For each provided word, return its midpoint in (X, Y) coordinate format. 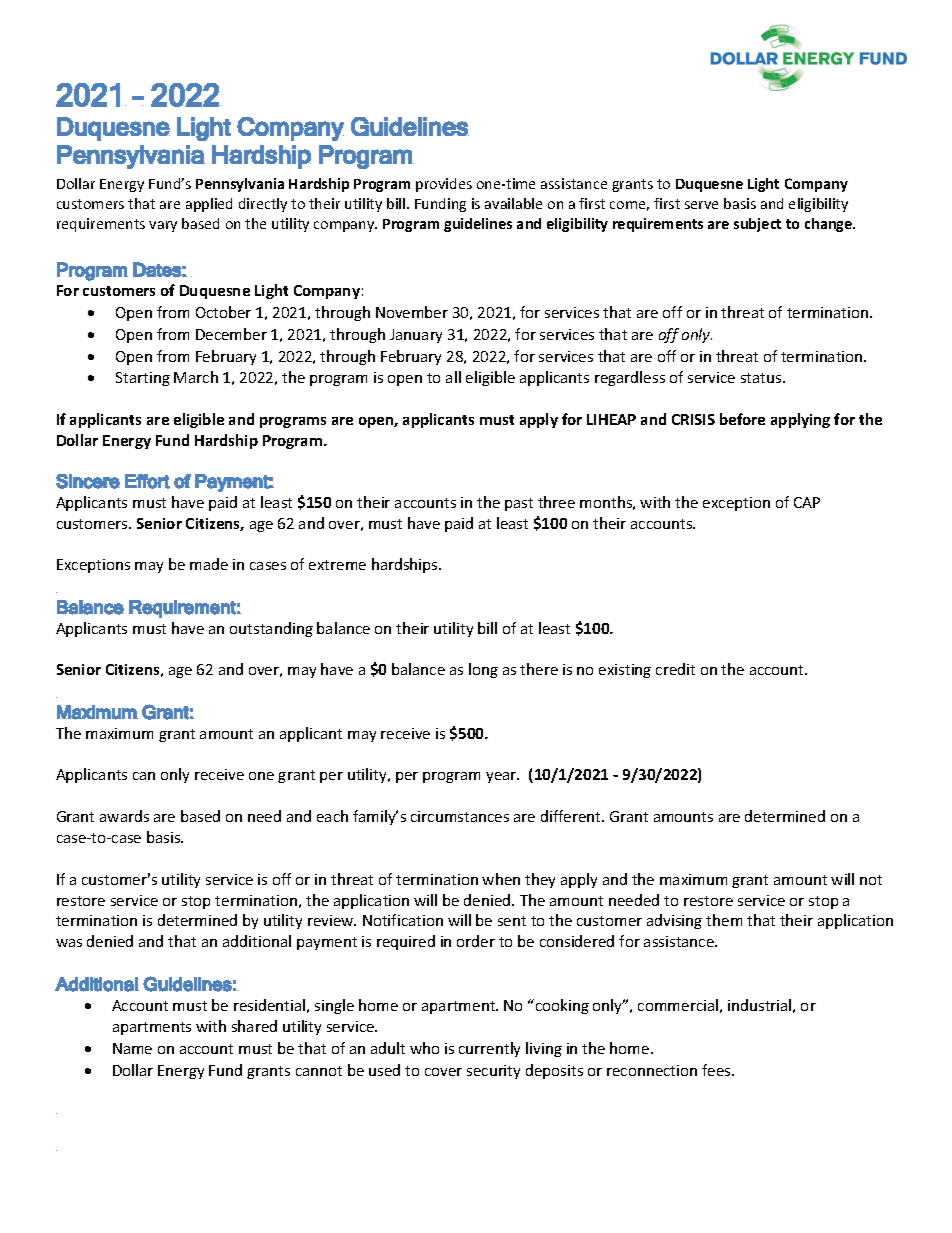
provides (444, 185)
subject (757, 225)
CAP (807, 502)
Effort (147, 481)
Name (132, 1048)
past (519, 504)
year (502, 777)
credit (675, 669)
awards (124, 816)
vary (163, 226)
